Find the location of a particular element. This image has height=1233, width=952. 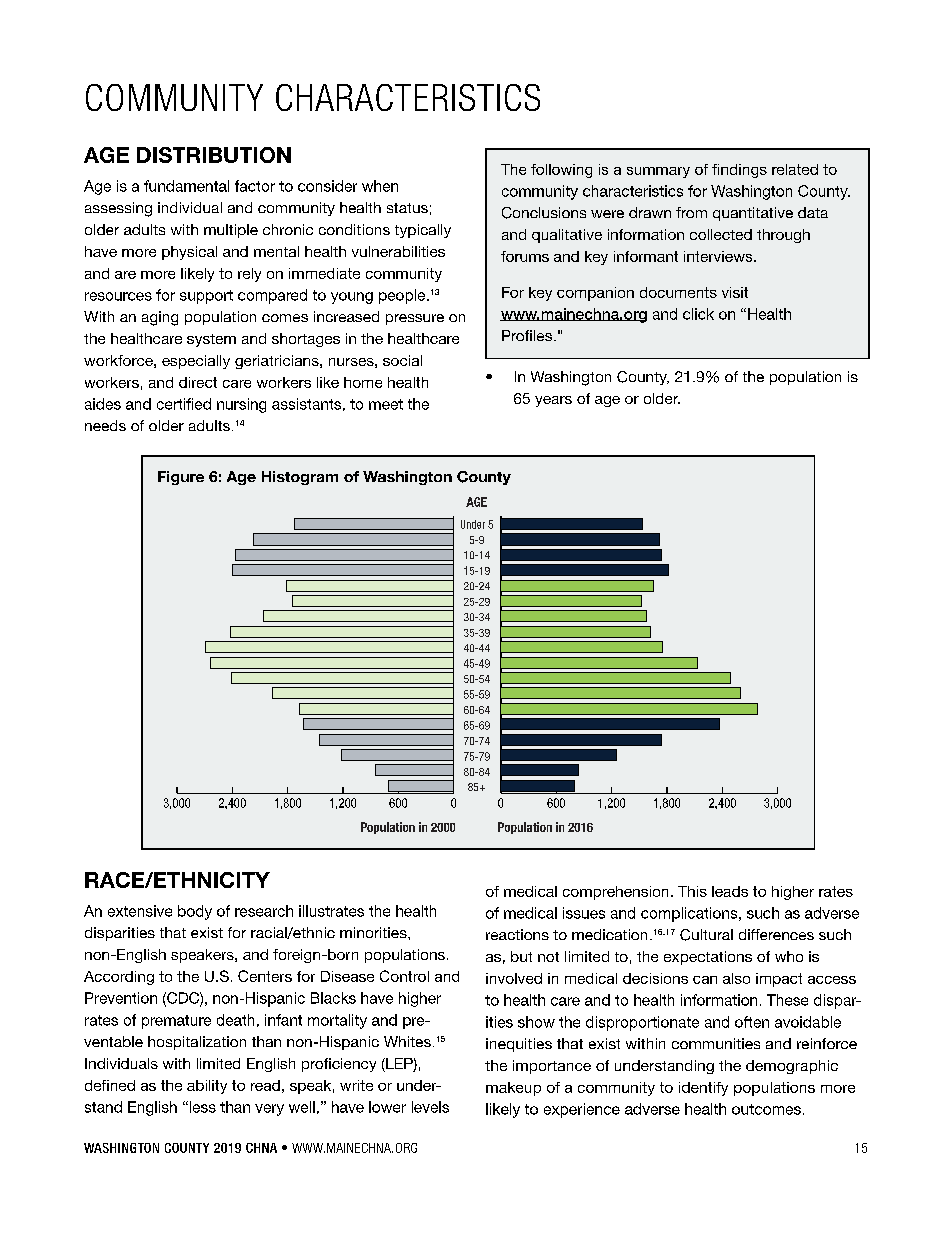

makeup is located at coordinates (513, 1089).
